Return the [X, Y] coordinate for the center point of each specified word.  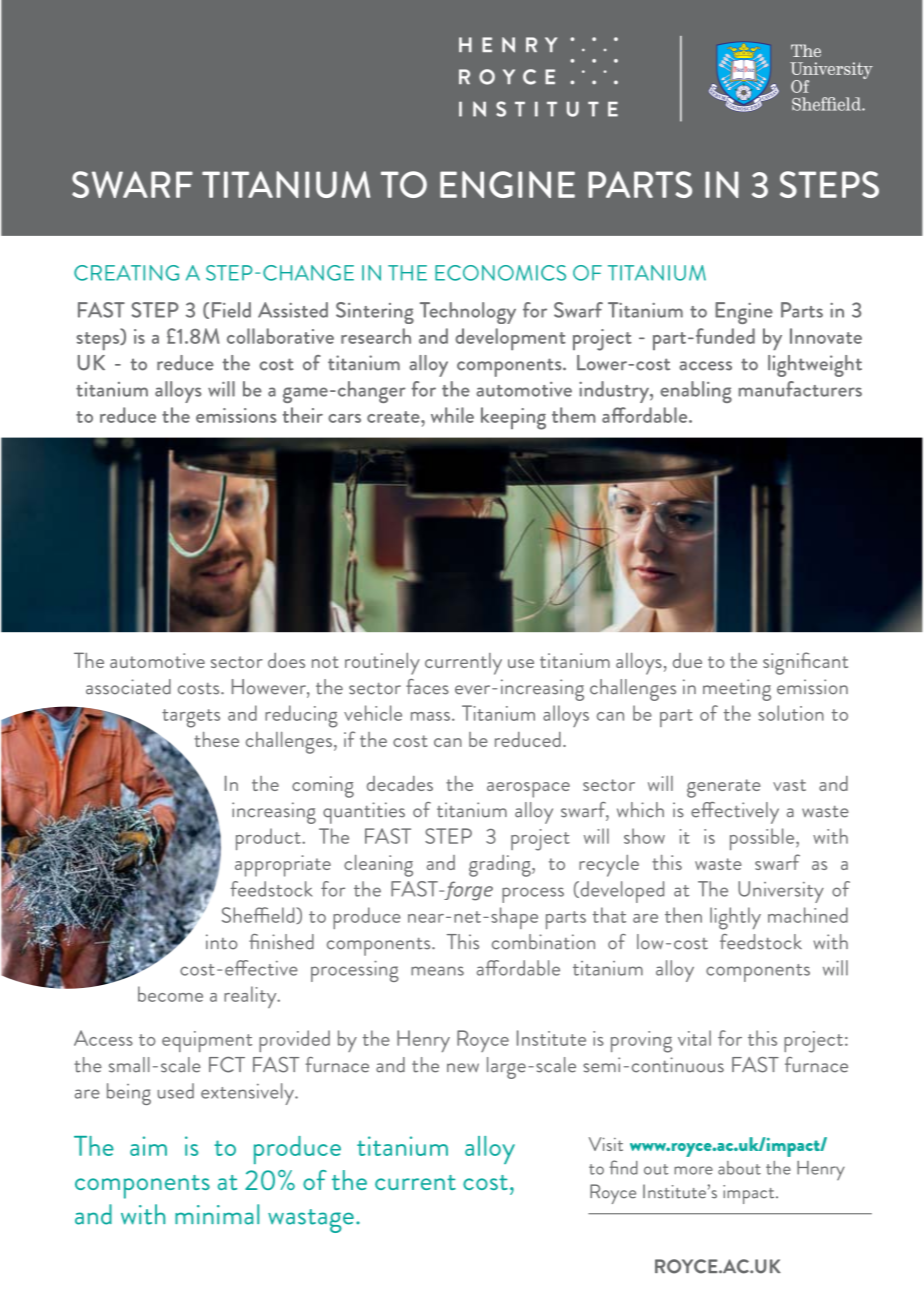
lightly [735, 918]
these [216, 739]
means [437, 971]
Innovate [826, 336]
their [303, 415]
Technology [468, 313]
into [222, 942]
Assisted [293, 310]
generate [724, 788]
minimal [217, 1214]
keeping [513, 418]
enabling [696, 392]
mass [430, 716]
